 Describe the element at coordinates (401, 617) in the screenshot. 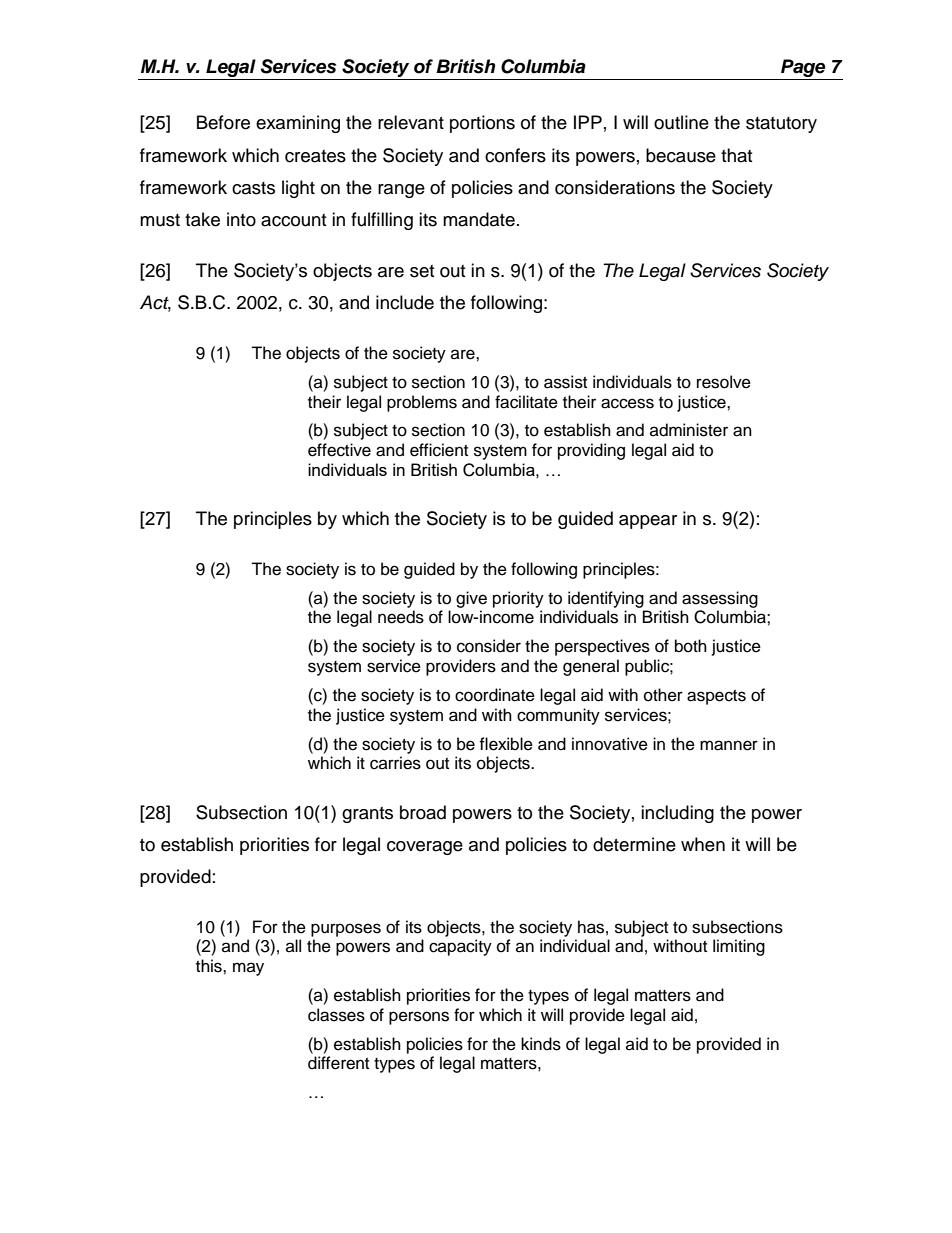

I see `needs` at that location.
